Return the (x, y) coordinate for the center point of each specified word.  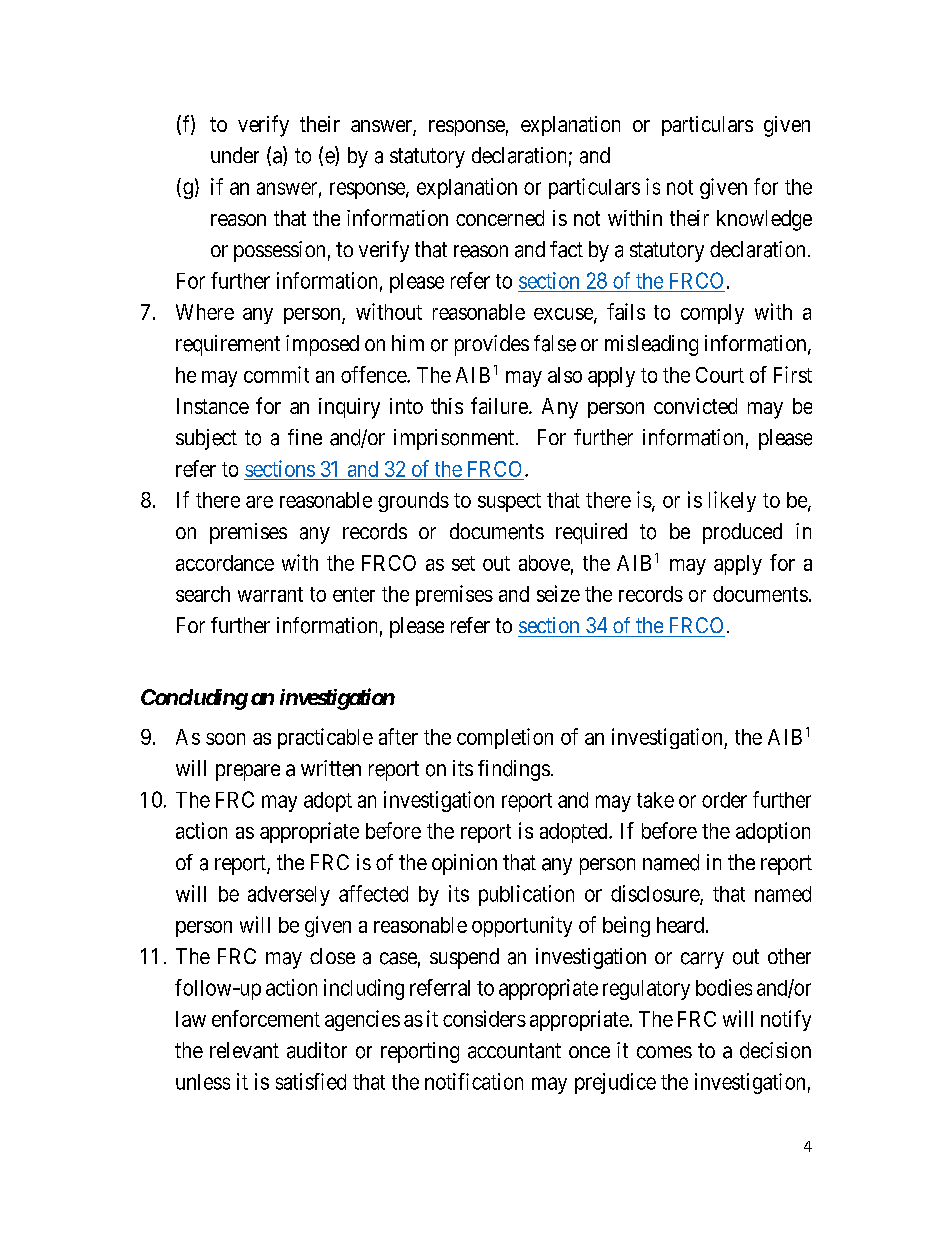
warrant (270, 594)
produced (742, 533)
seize (558, 593)
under (235, 155)
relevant (244, 1050)
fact (566, 249)
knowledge (764, 220)
